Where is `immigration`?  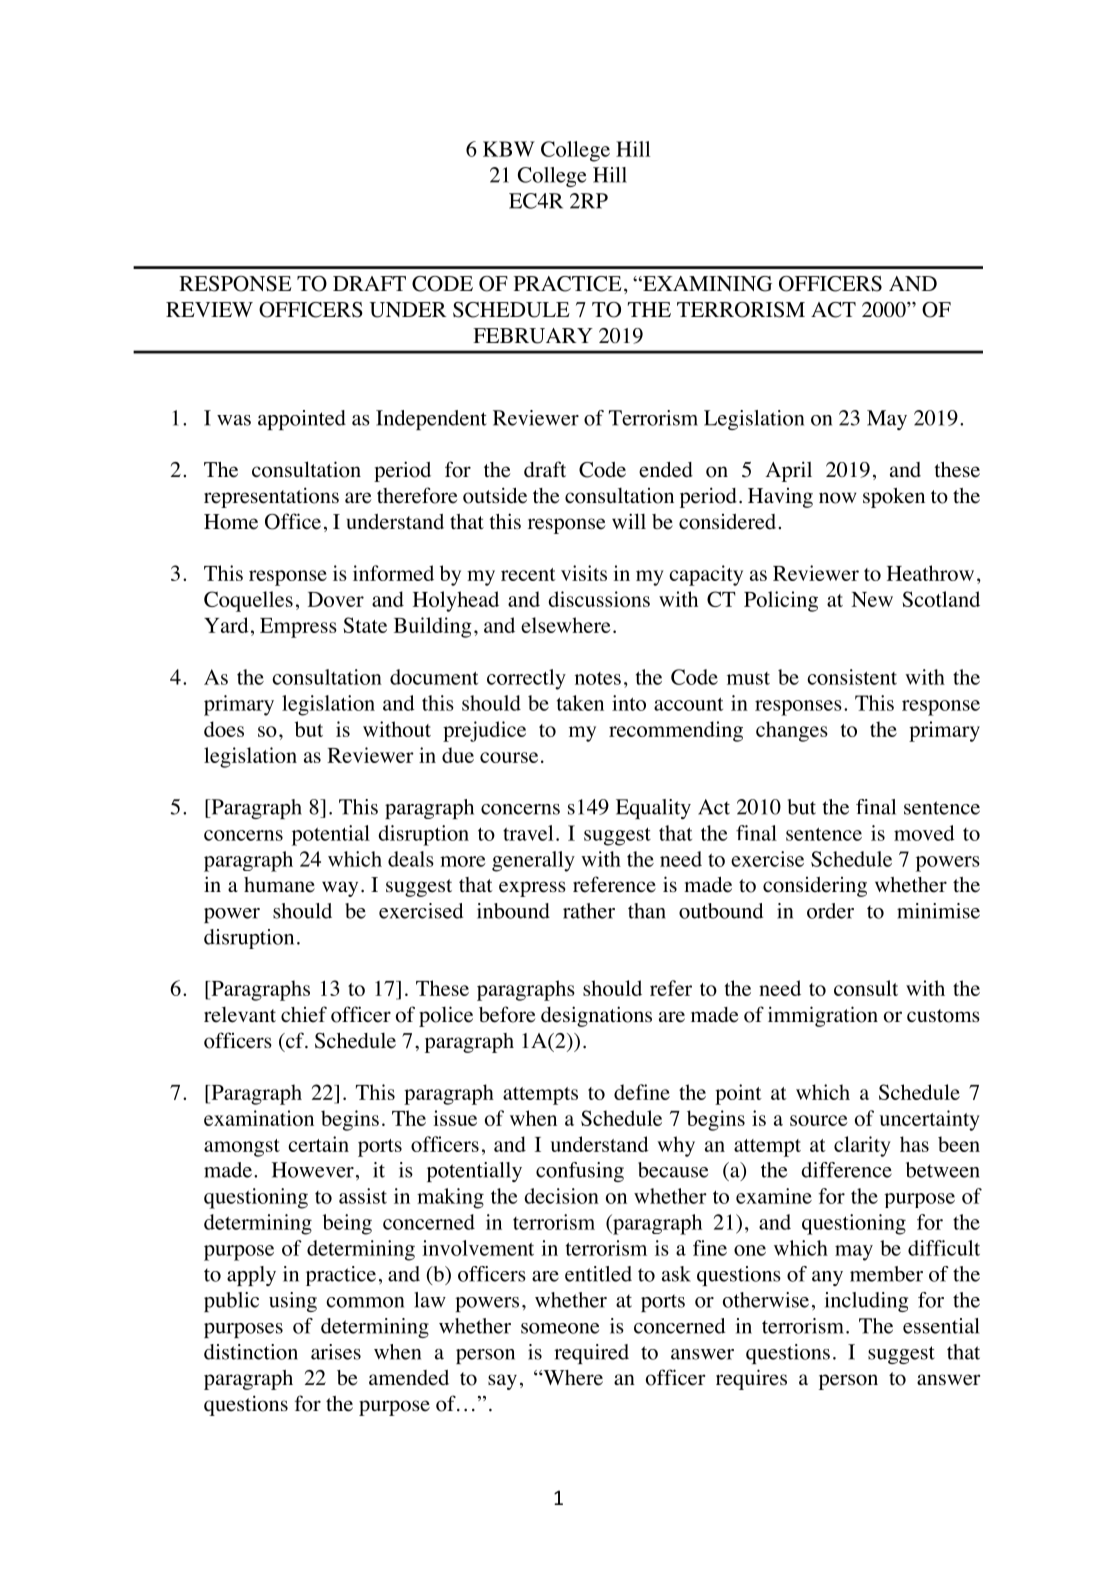 immigration is located at coordinates (823, 1016).
